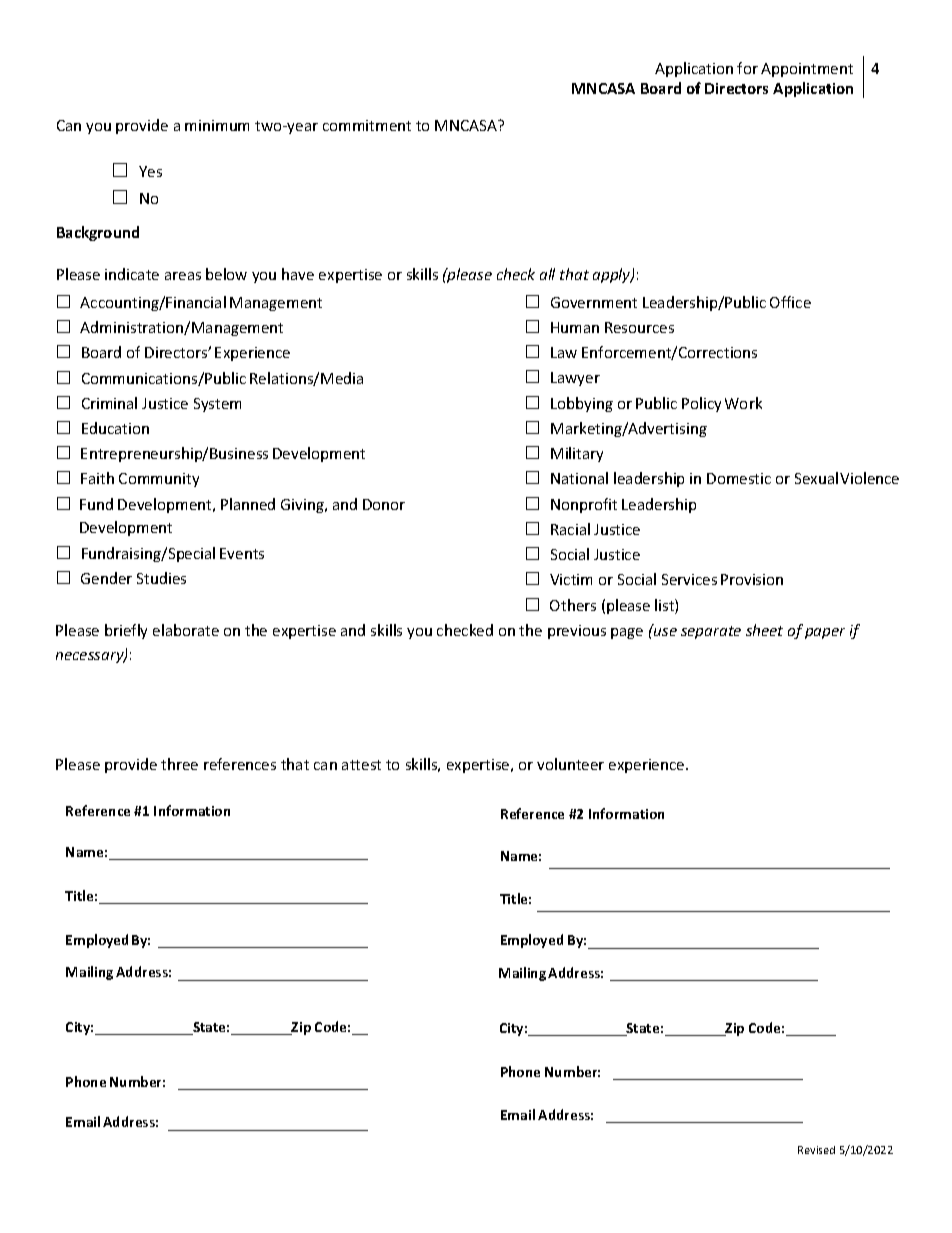  I want to click on Others, so click(573, 605).
